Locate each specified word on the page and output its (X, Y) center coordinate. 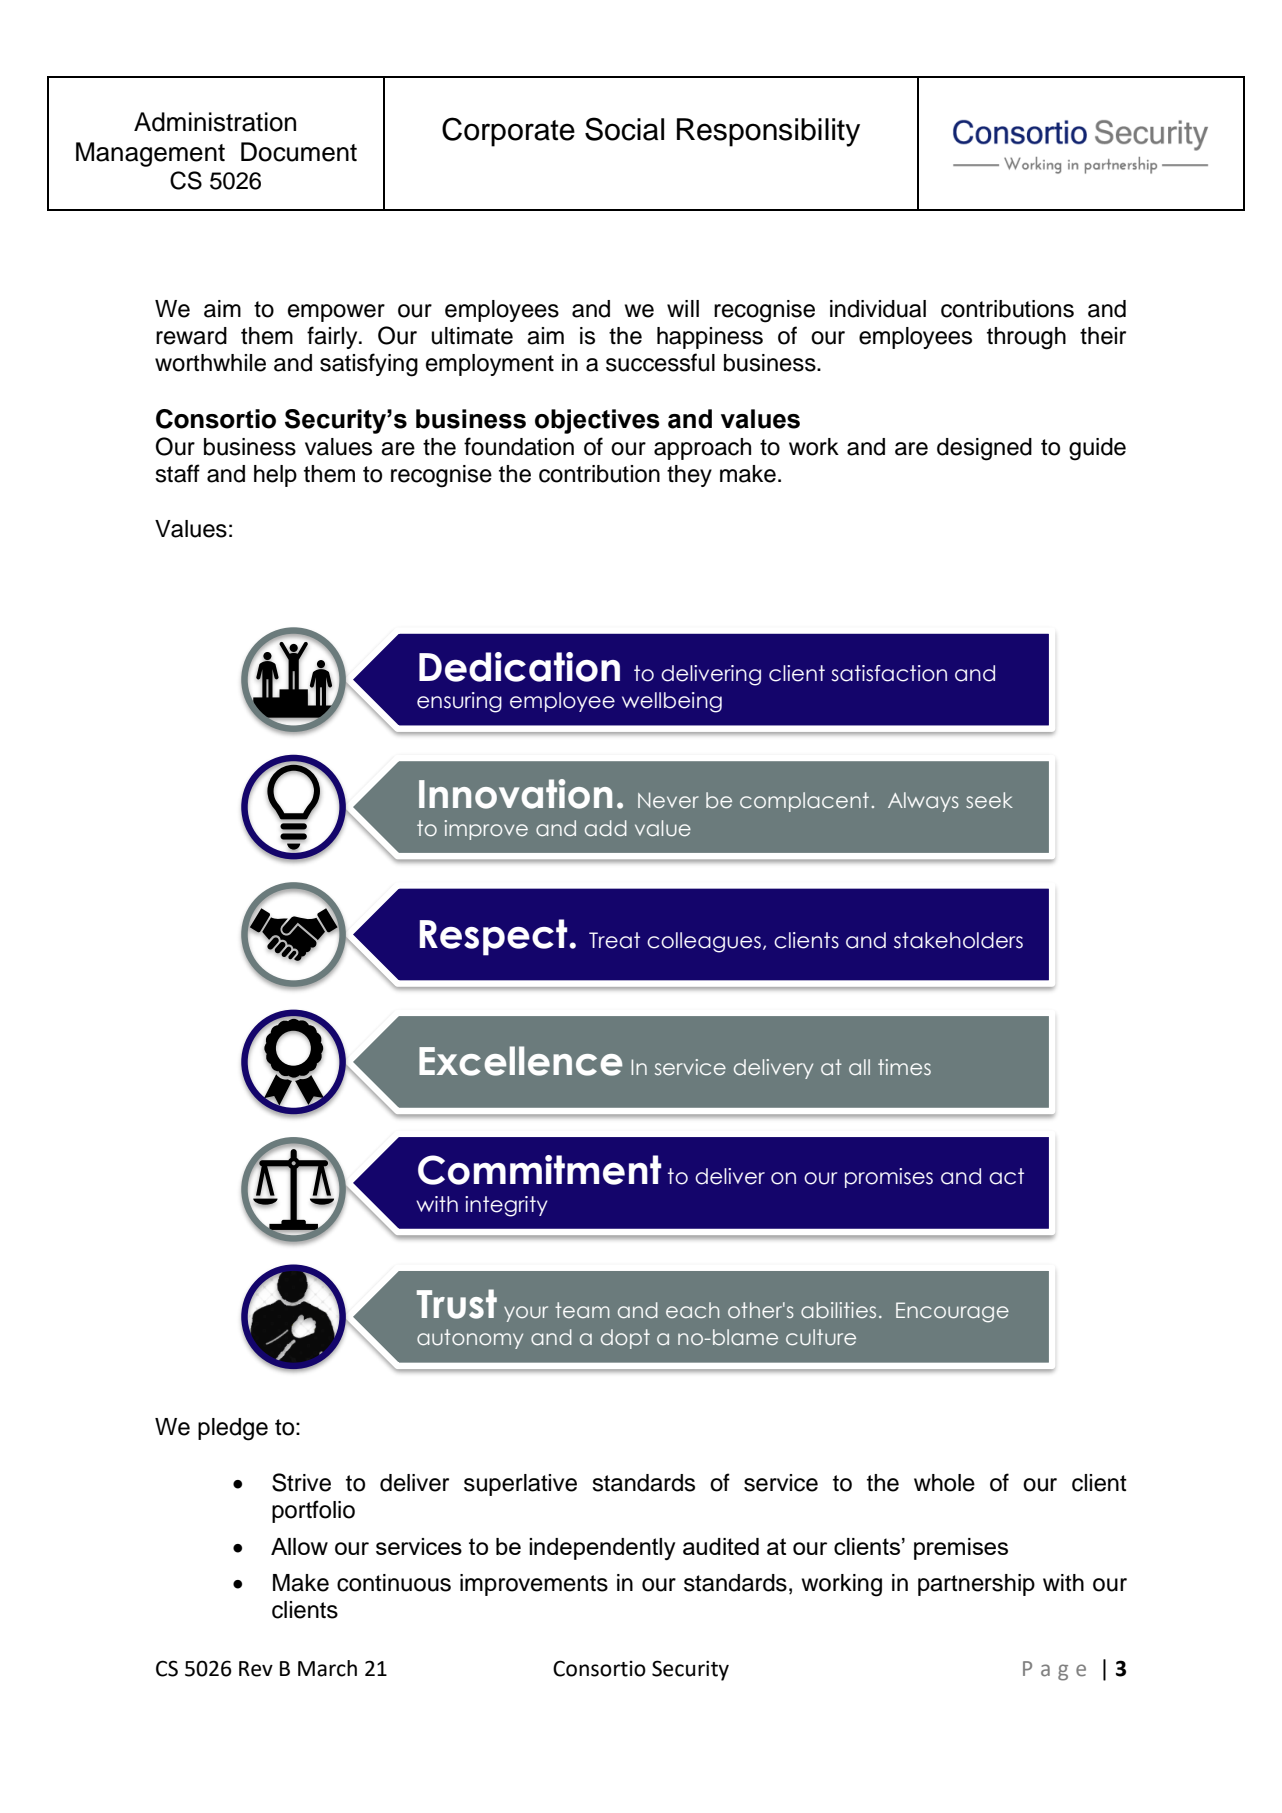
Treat (614, 940)
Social (624, 129)
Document (299, 152)
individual (878, 309)
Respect (495, 937)
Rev (256, 1669)
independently (602, 1549)
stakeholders (958, 940)
